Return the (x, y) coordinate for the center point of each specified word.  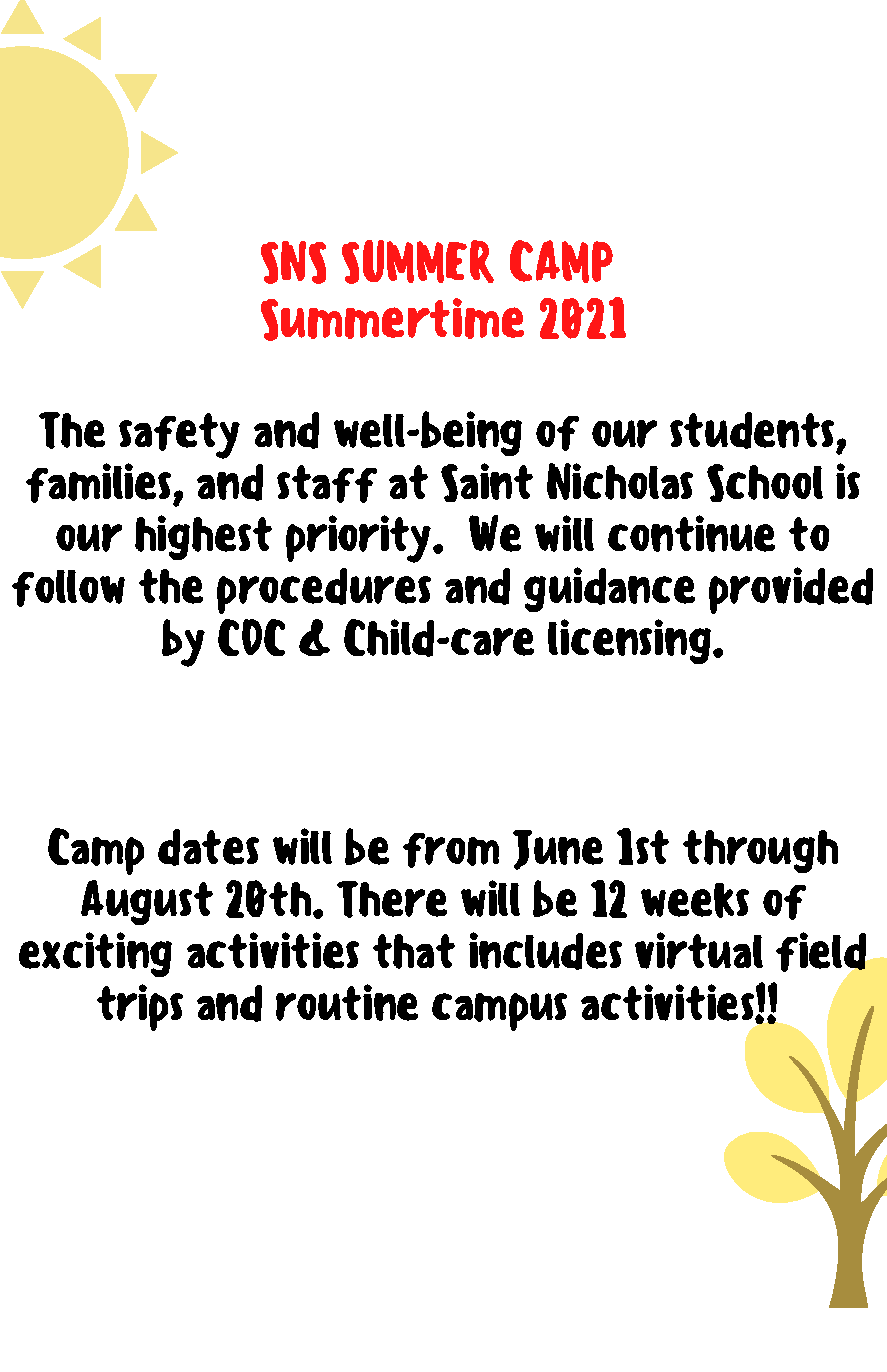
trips (140, 1007)
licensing (631, 641)
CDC (251, 637)
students (752, 430)
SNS (293, 262)
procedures (324, 591)
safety (179, 436)
